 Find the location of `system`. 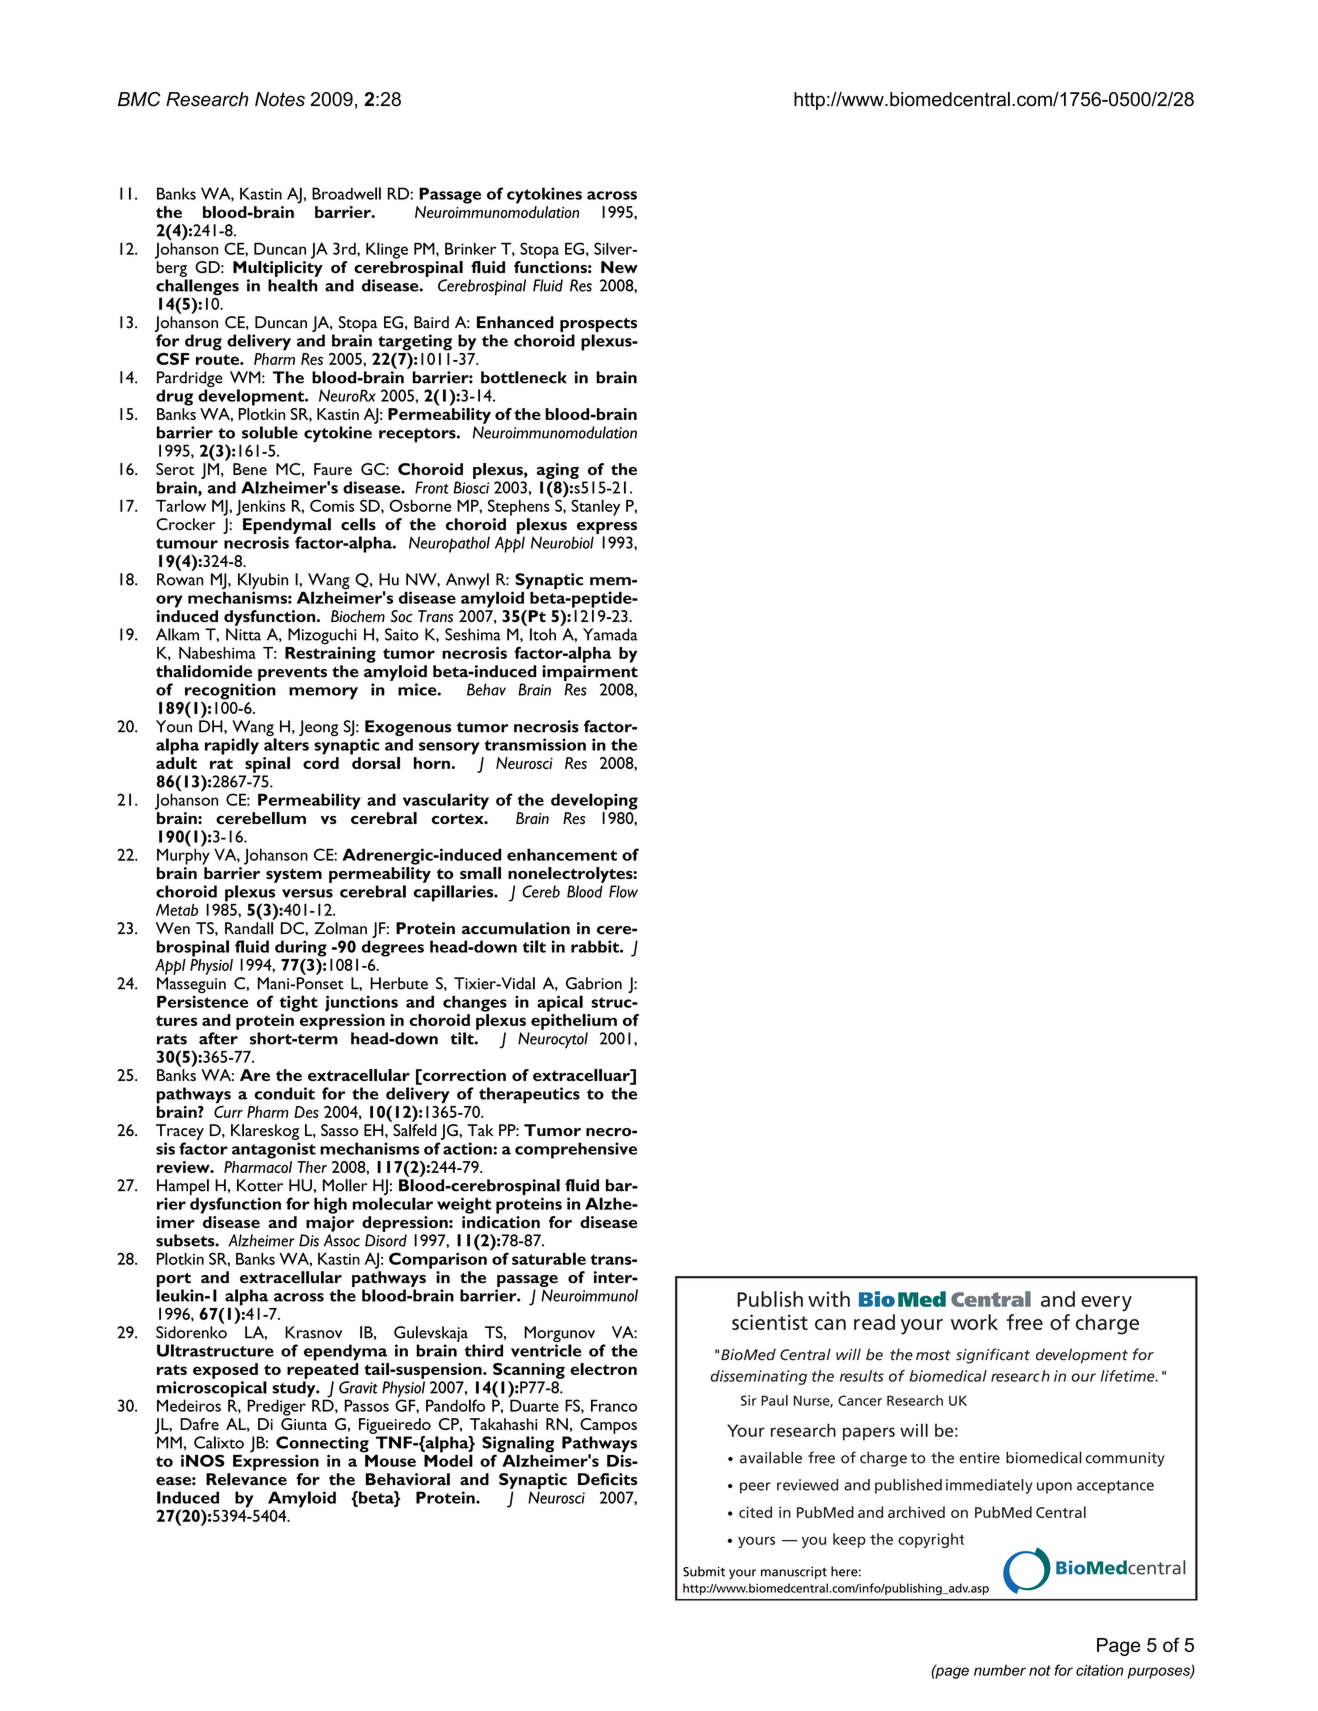

system is located at coordinates (294, 876).
